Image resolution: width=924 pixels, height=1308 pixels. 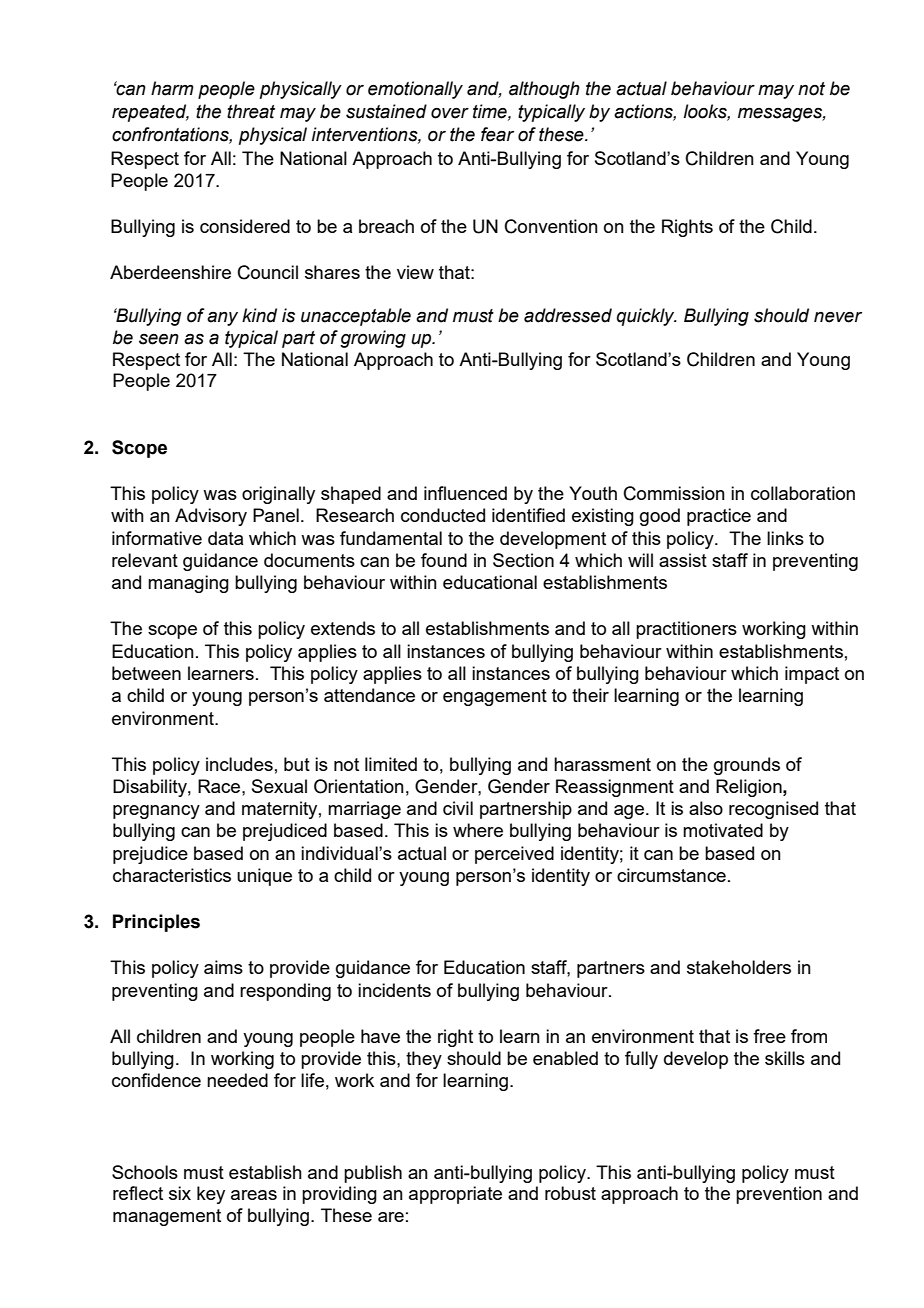 What do you see at coordinates (211, 1195) in the image?
I see `key` at bounding box center [211, 1195].
